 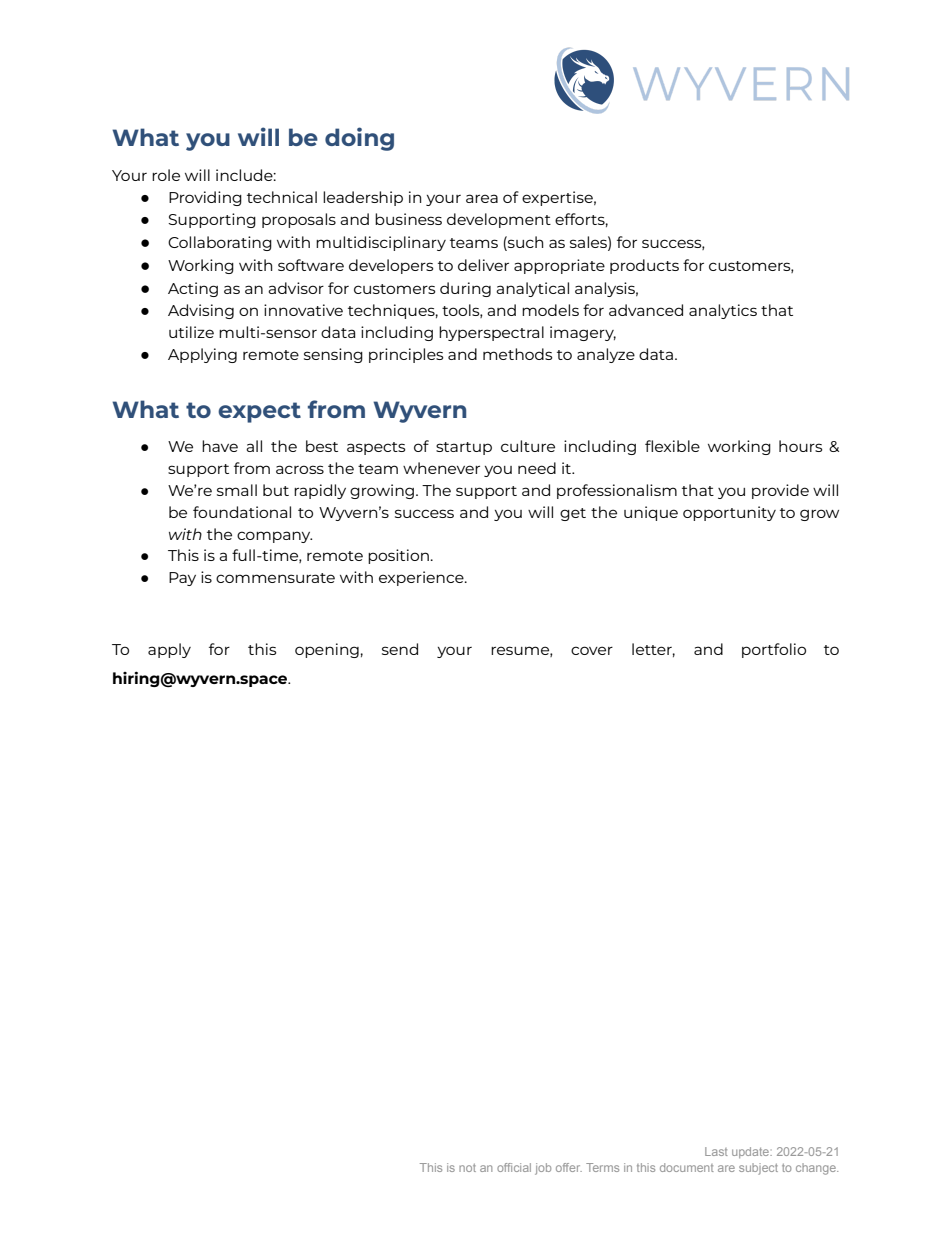 What do you see at coordinates (327, 650) in the image?
I see `opening` at bounding box center [327, 650].
